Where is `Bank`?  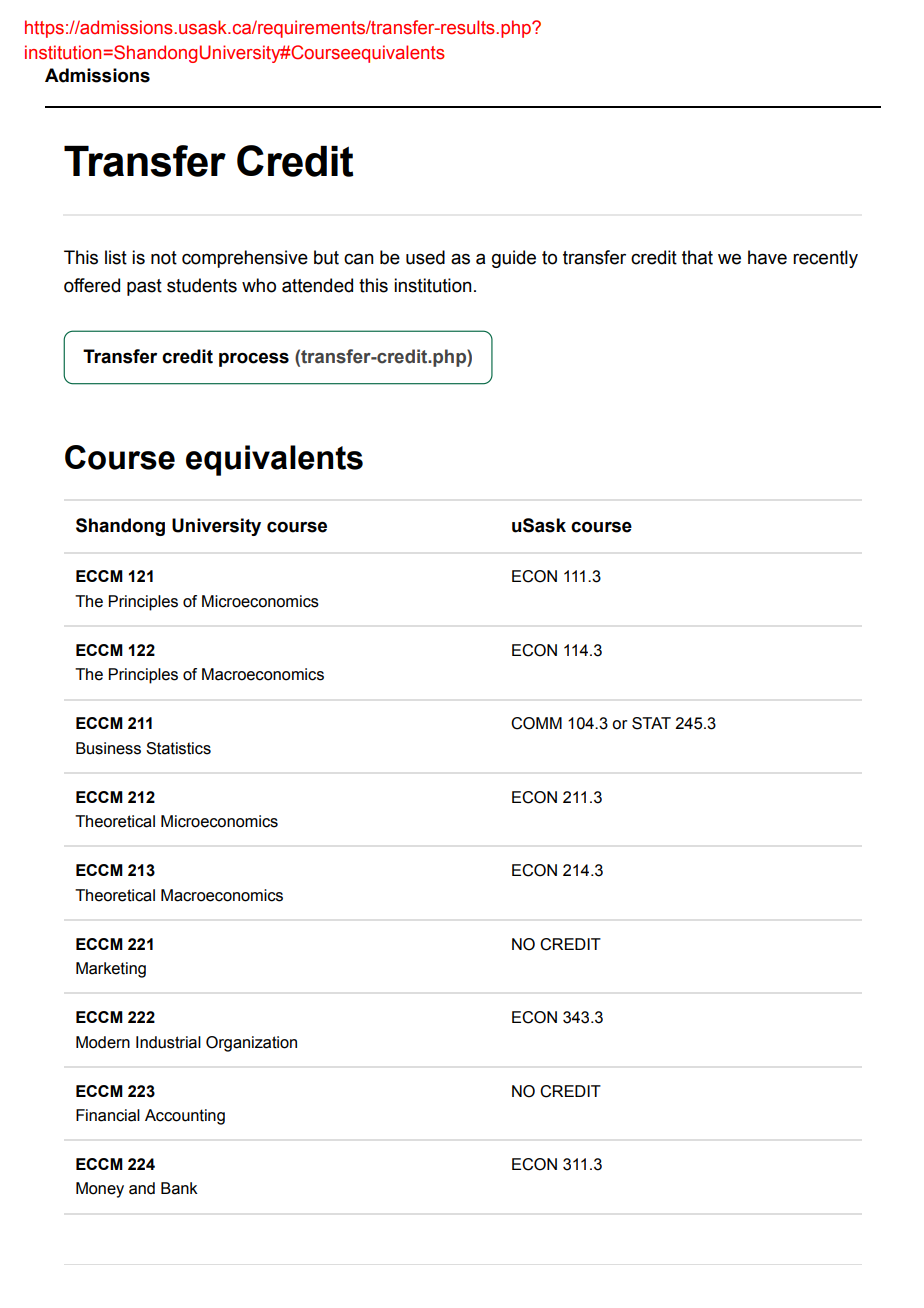 Bank is located at coordinates (179, 1188).
